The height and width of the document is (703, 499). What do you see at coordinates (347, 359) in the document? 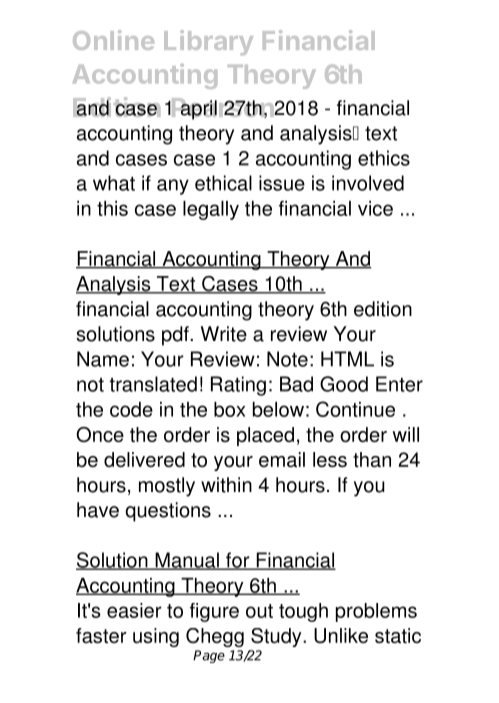
I see `HTML` at bounding box center [347, 359].
